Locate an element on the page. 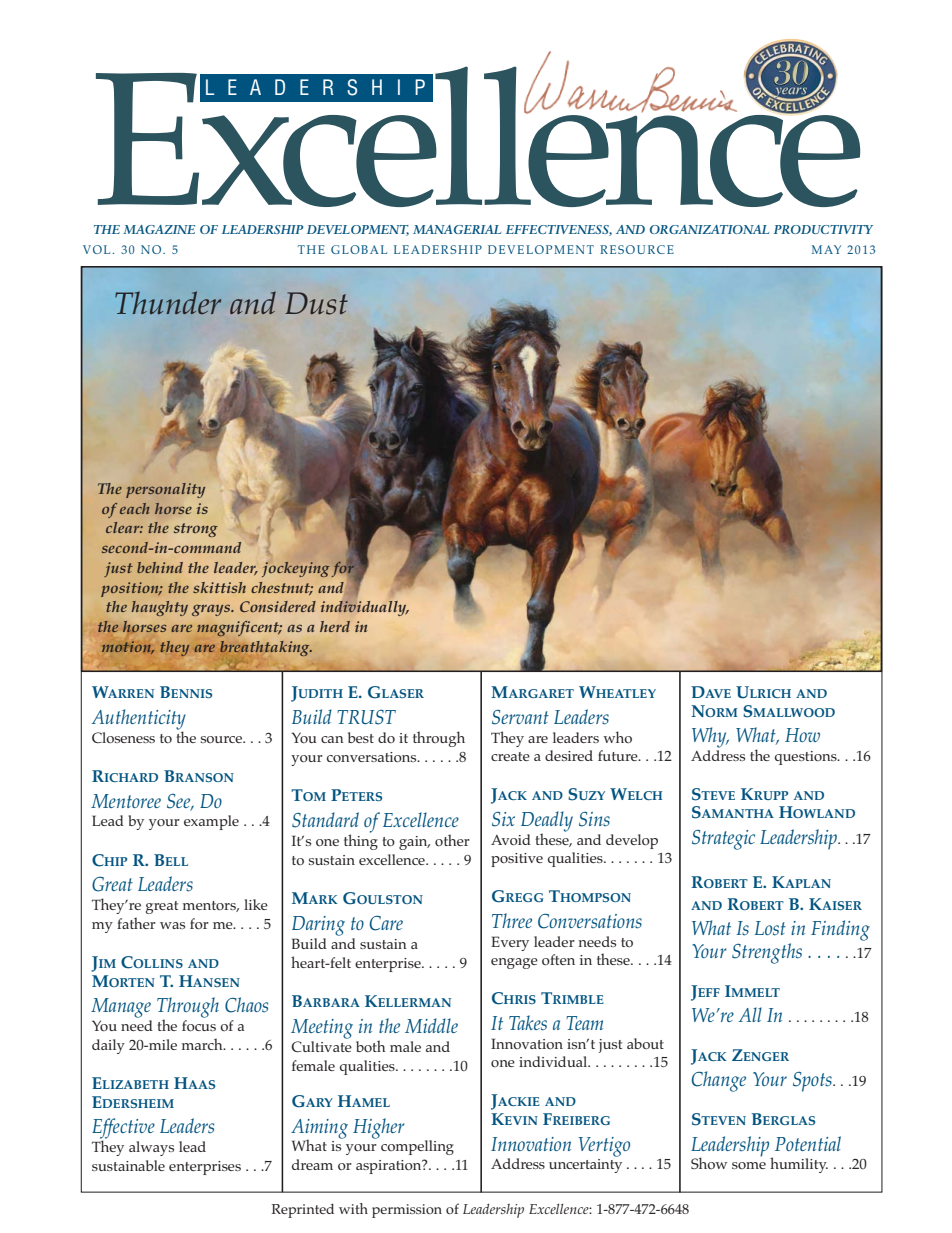  MAGAZINE is located at coordinates (159, 229).
